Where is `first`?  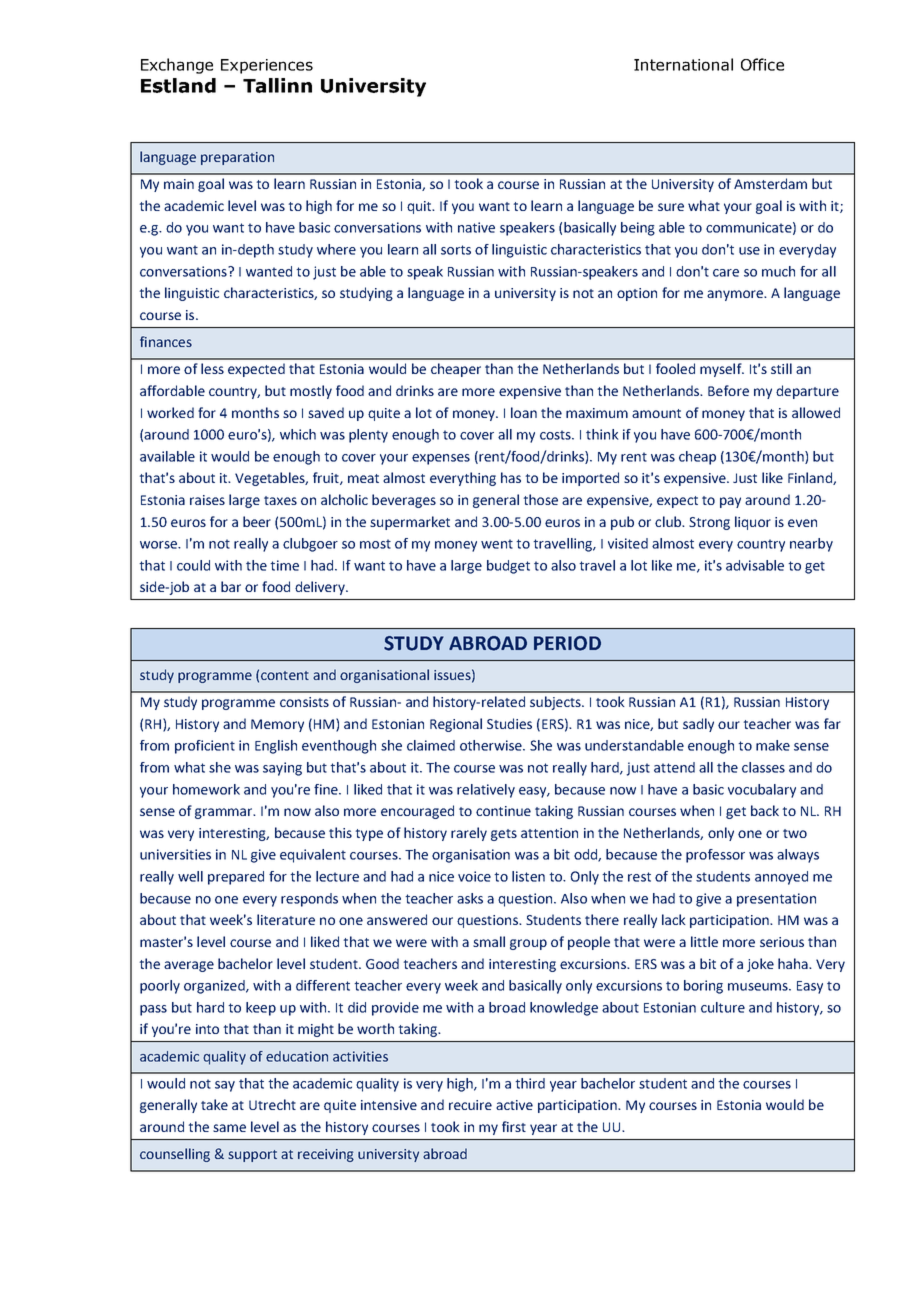 first is located at coordinates (514, 1126).
